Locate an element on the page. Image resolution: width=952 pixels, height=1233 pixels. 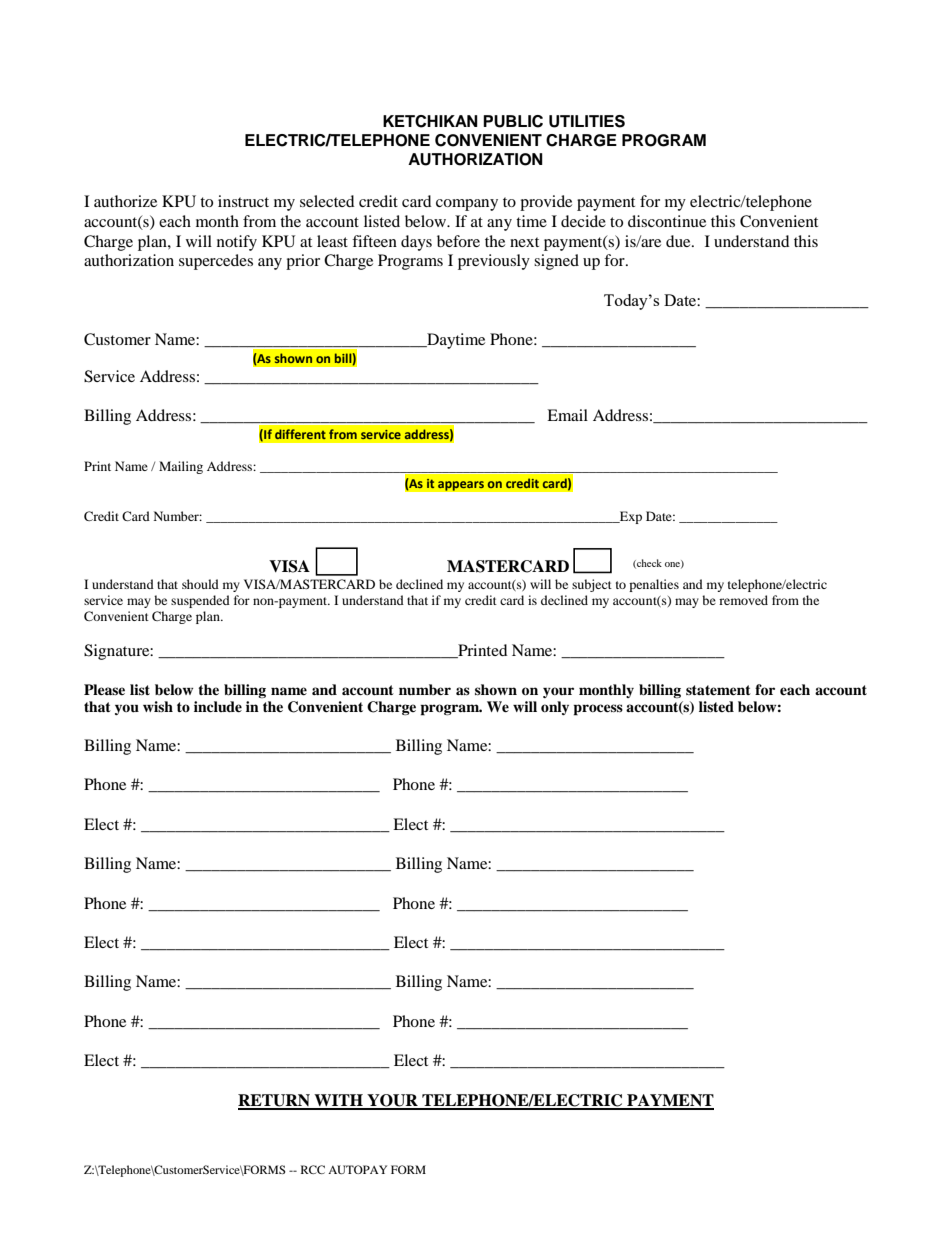
company is located at coordinates (467, 205).
